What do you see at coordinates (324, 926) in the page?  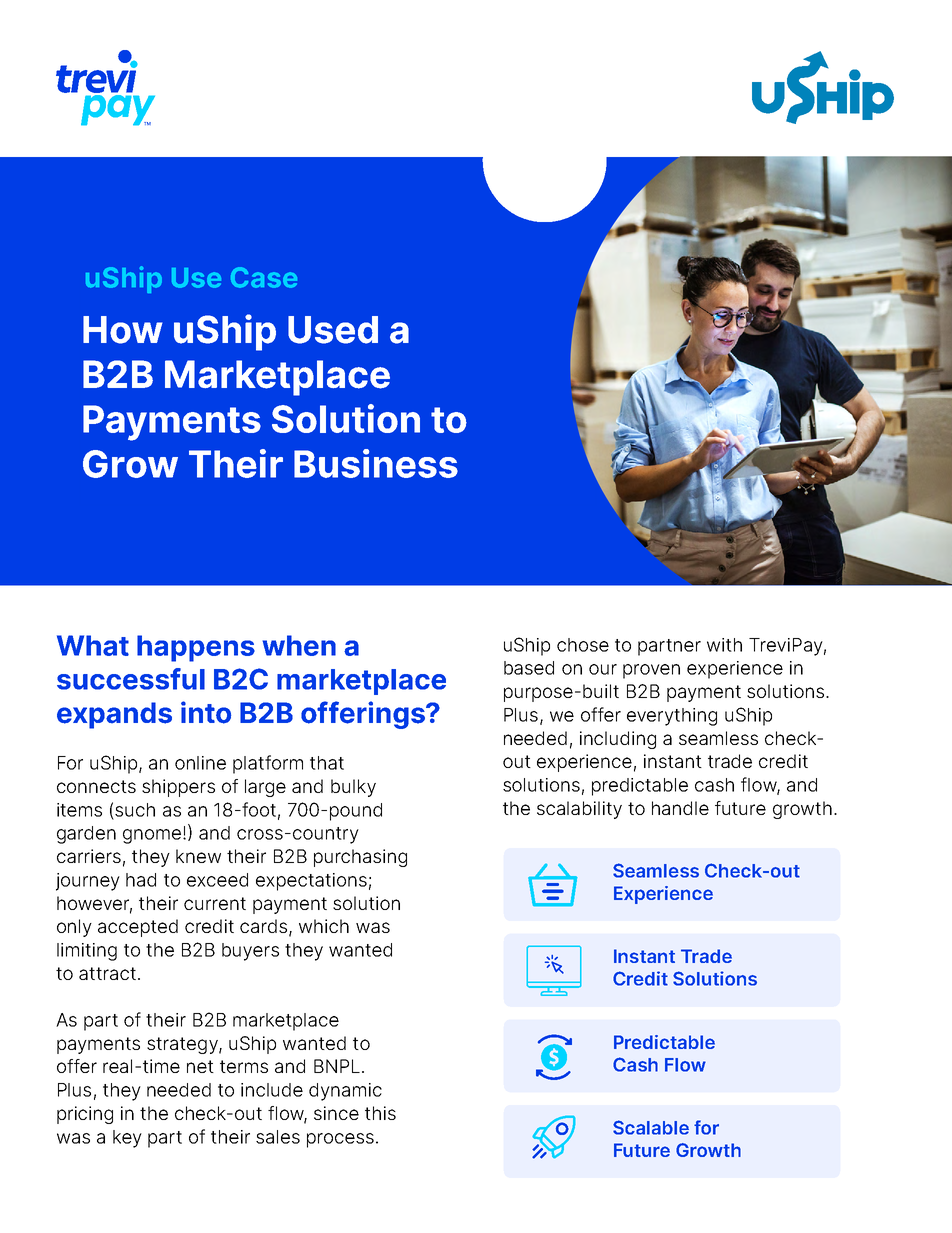 I see `which` at bounding box center [324, 926].
